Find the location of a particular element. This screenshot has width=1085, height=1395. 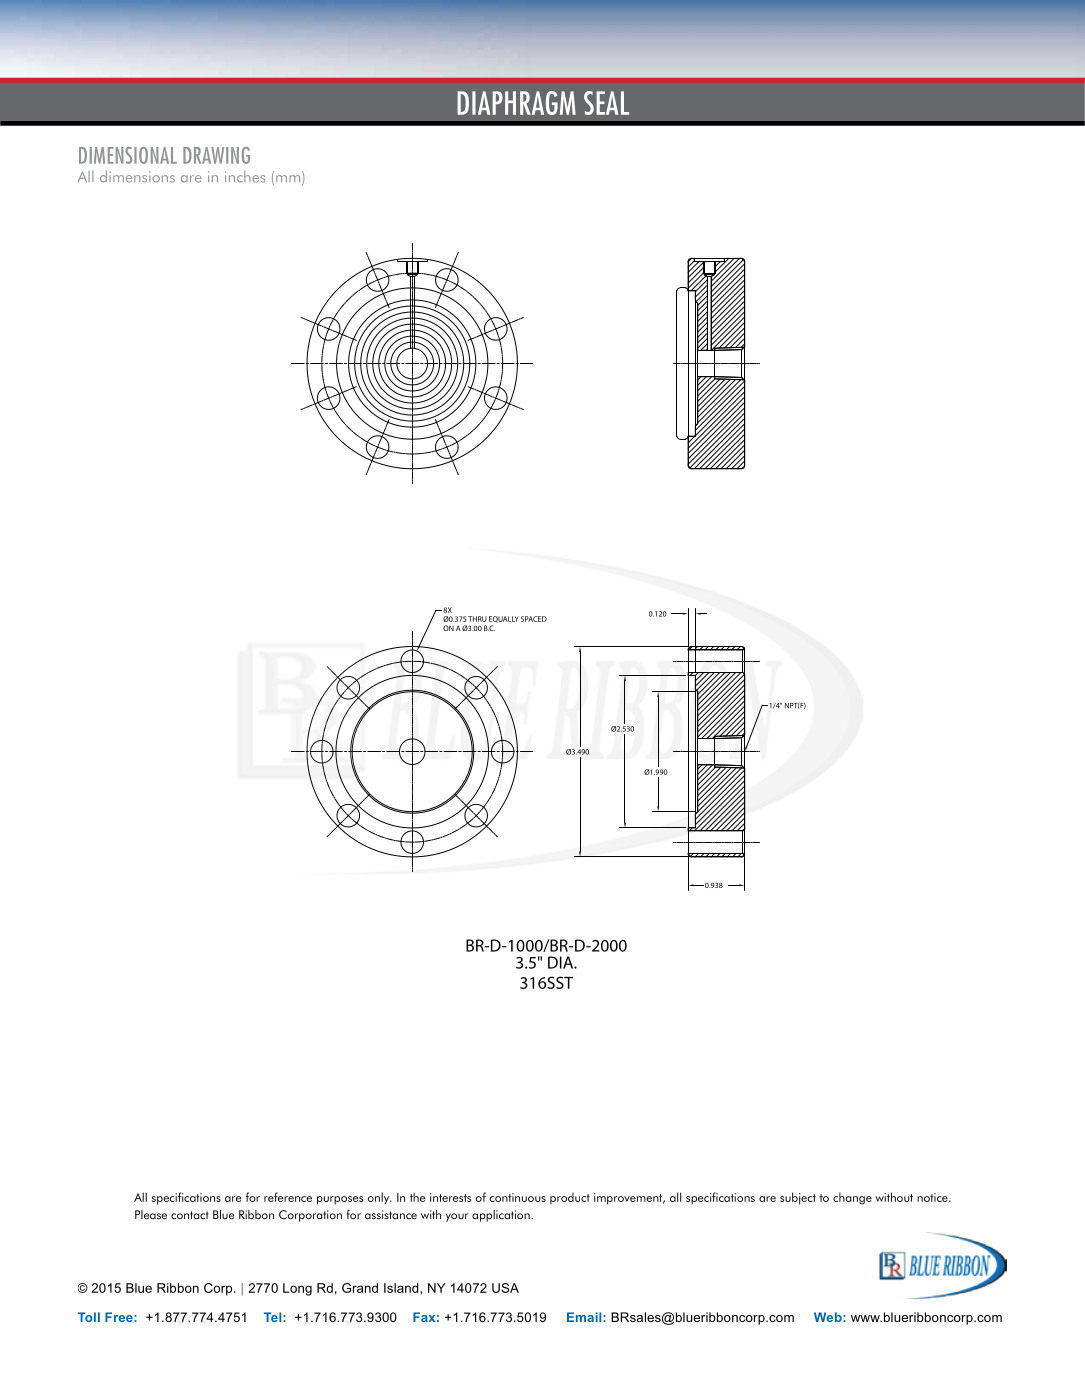

SEAL is located at coordinates (606, 103).
